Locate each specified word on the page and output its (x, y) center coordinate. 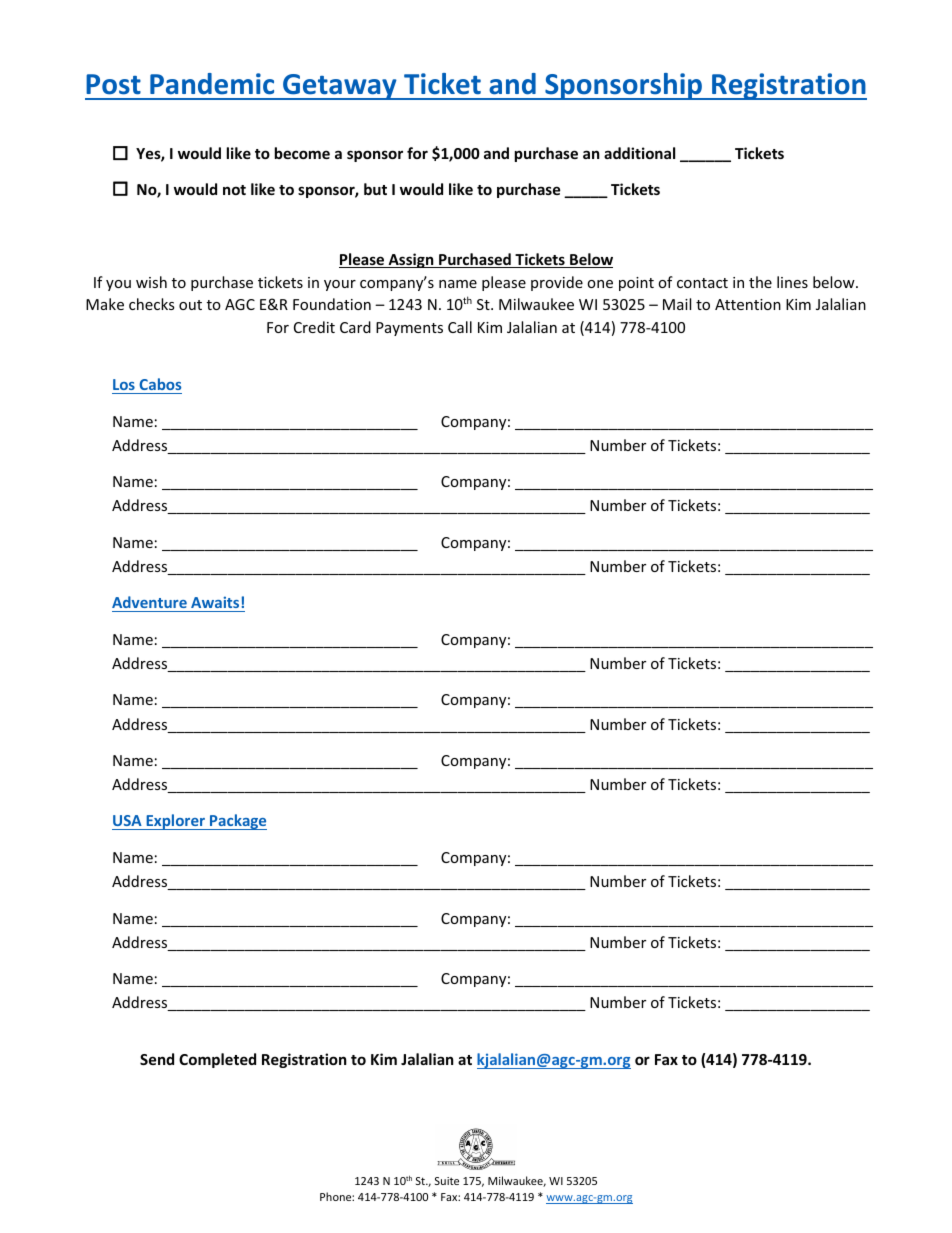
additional (639, 153)
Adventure (150, 604)
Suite (447, 1181)
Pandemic (212, 84)
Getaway (340, 87)
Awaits (215, 604)
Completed (217, 1060)
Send (157, 1059)
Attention (748, 304)
